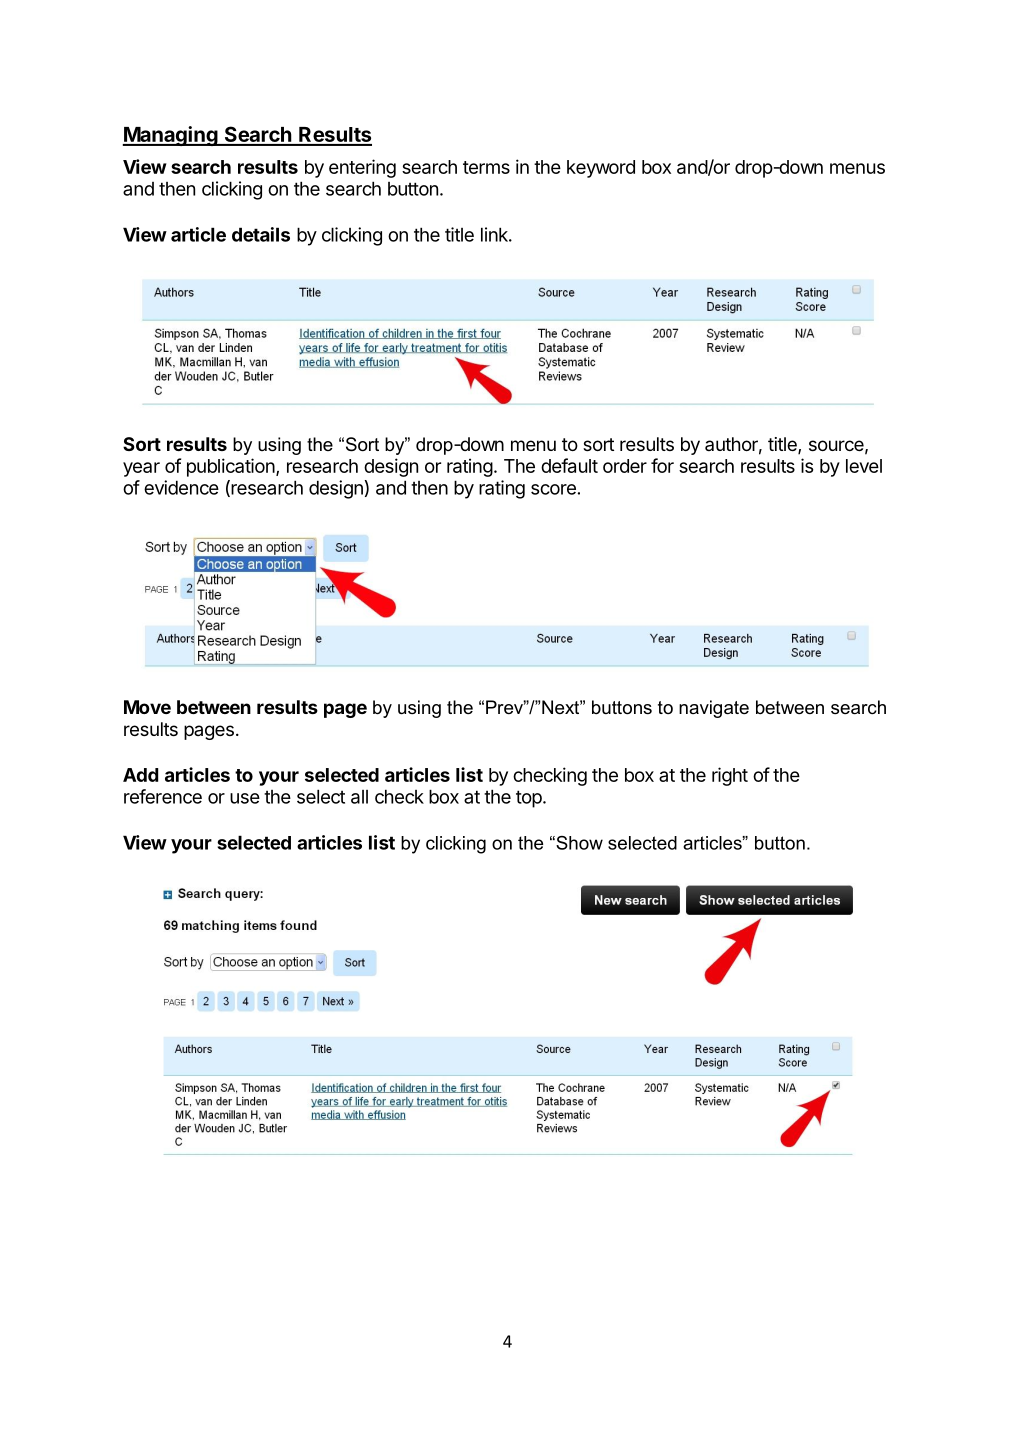 This screenshot has width=1015, height=1436. What do you see at coordinates (231, 467) in the screenshot?
I see `publication` at bounding box center [231, 467].
